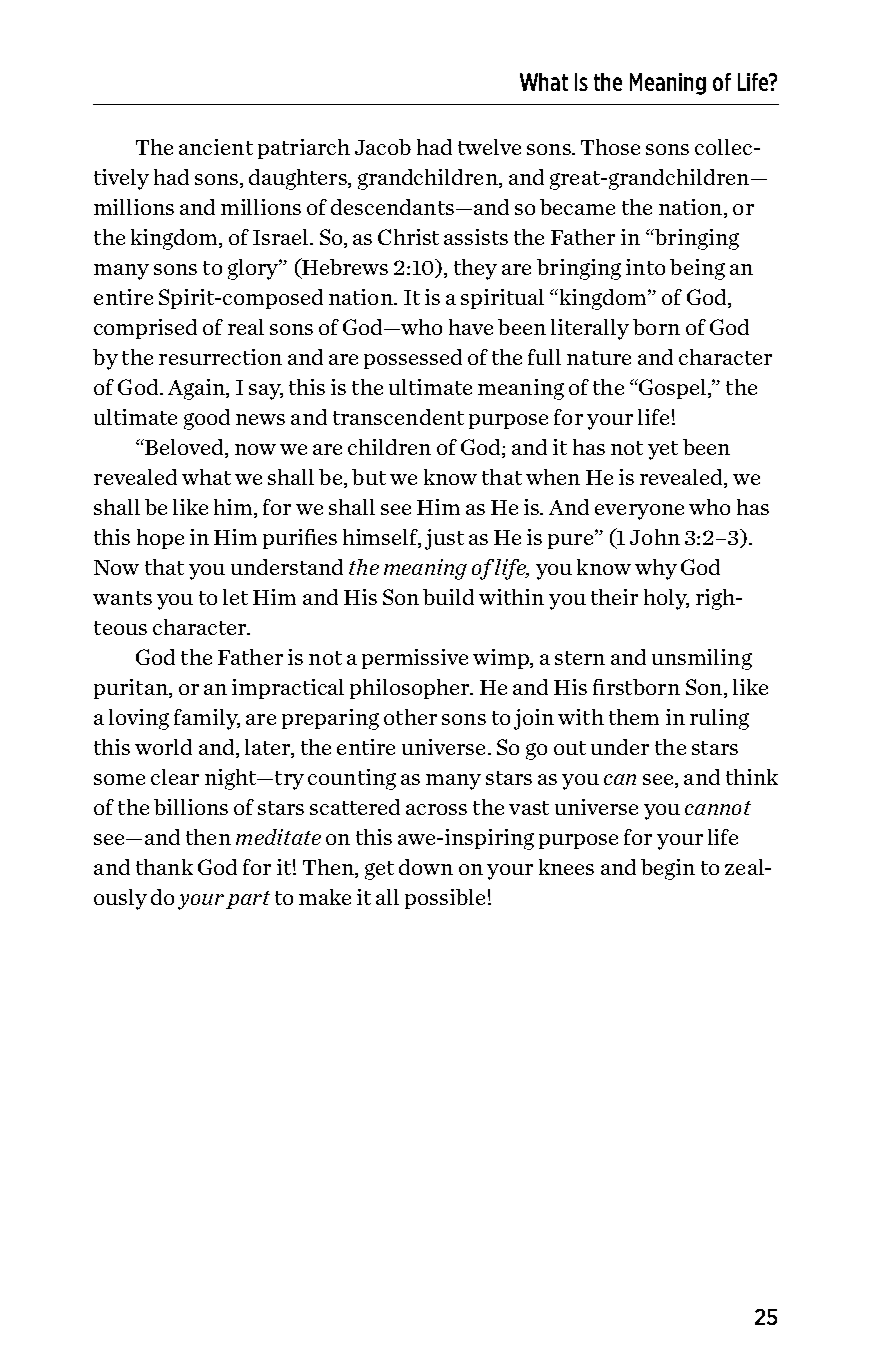  Describe the element at coordinates (668, 869) in the screenshot. I see `begin` at that location.
